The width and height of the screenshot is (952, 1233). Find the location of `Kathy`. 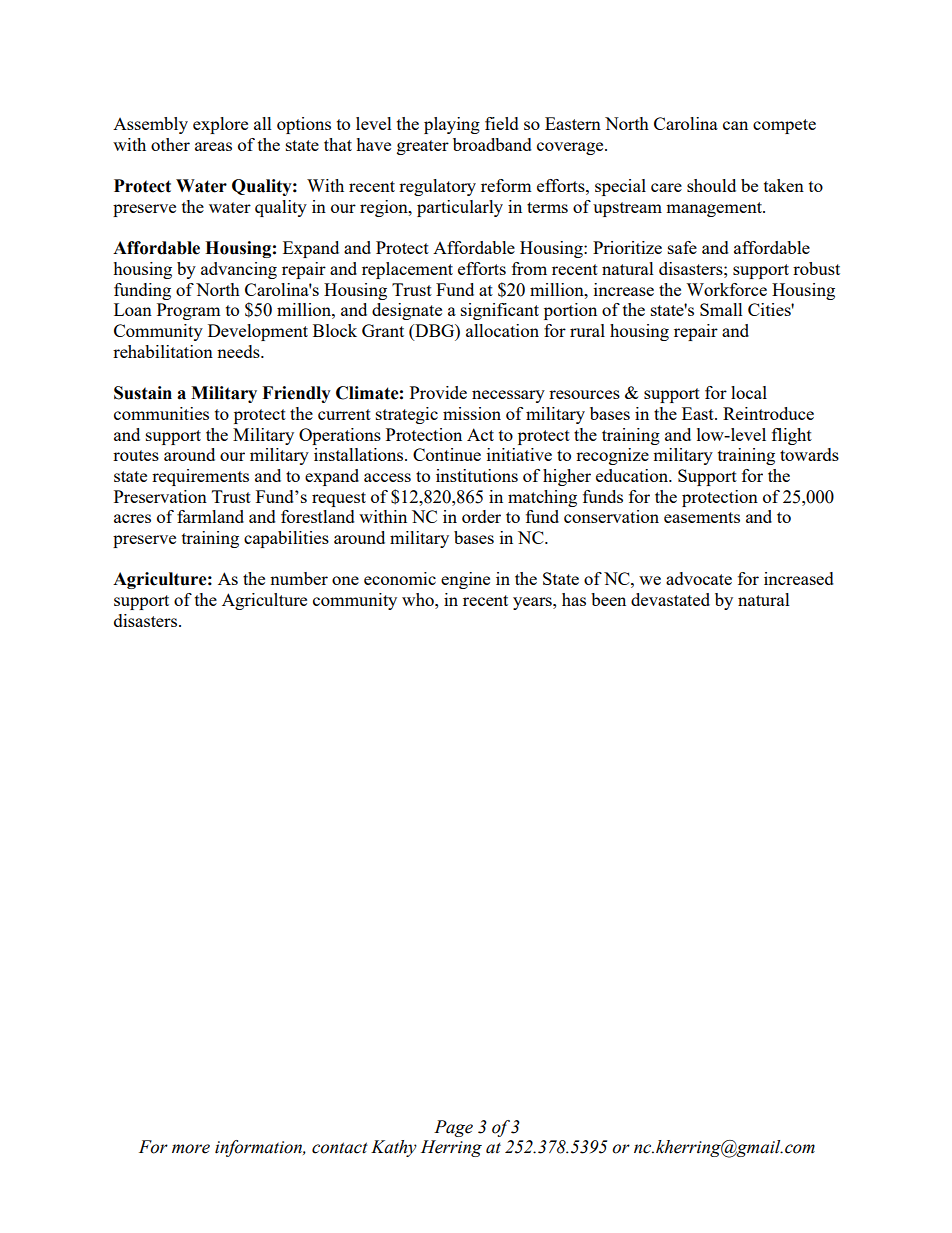

Kathy is located at coordinates (394, 1148).
